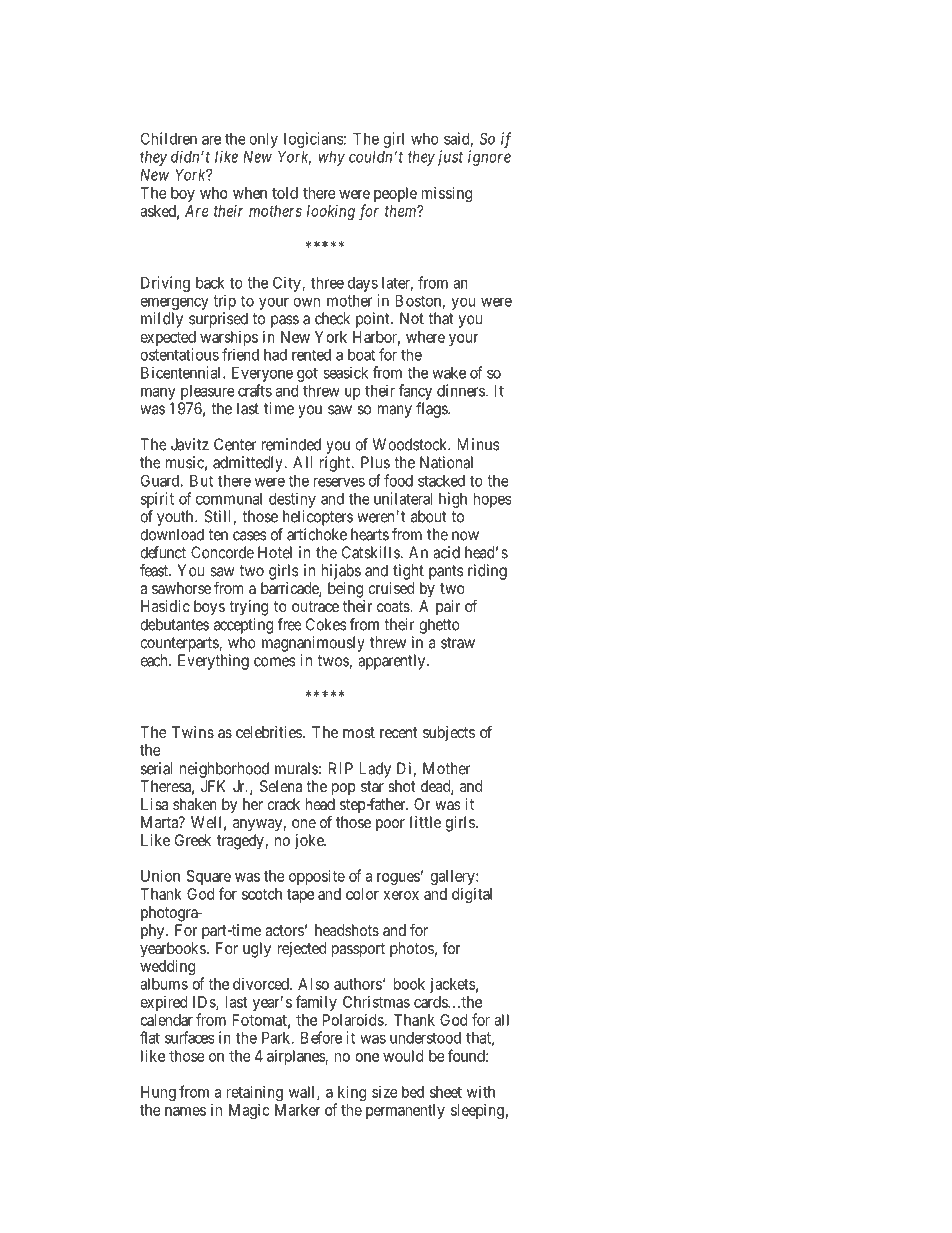 The height and width of the document is (1233, 952). Describe the element at coordinates (303, 1093) in the document. I see `wall` at that location.
